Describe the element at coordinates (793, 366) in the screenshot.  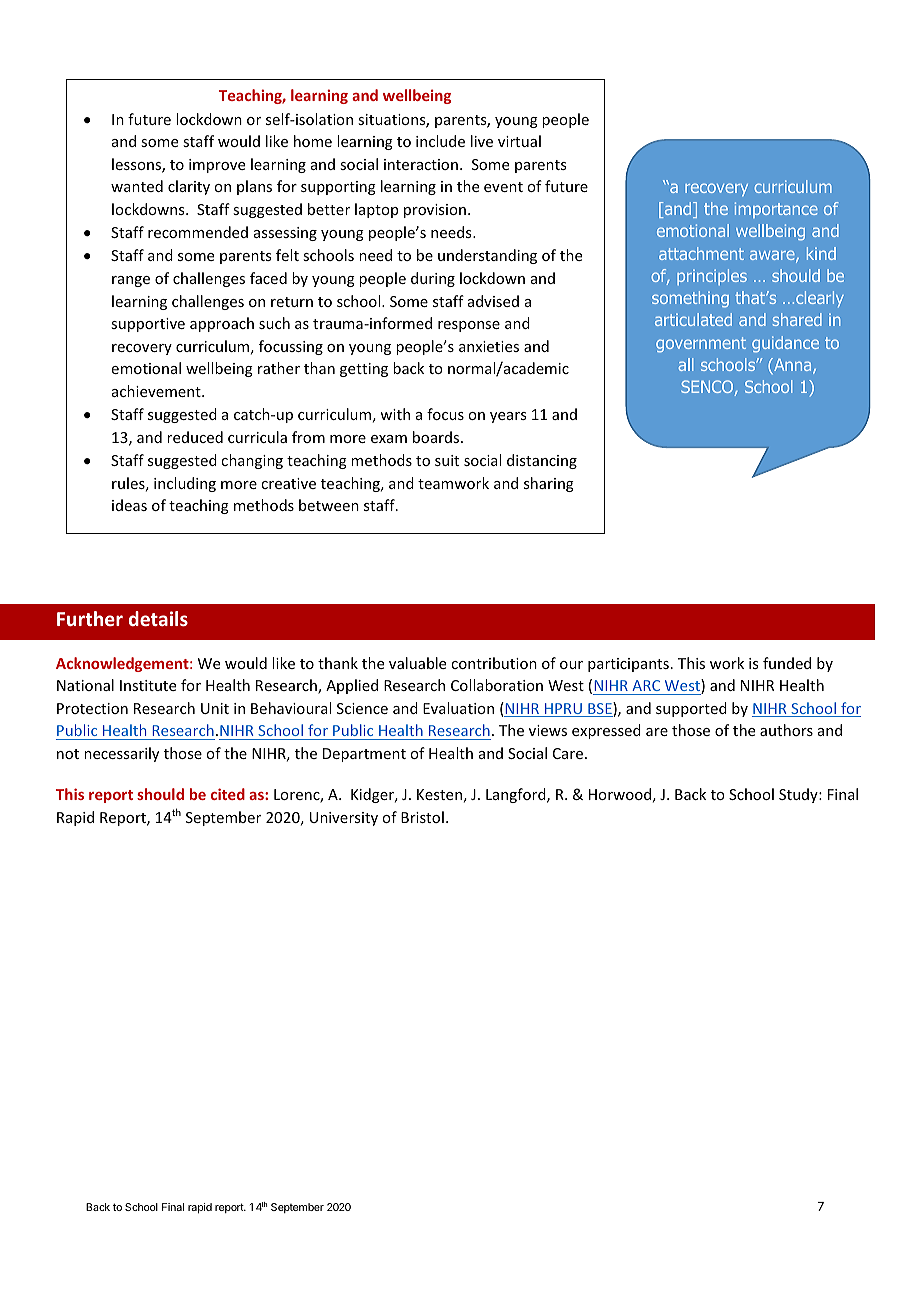
I see `Anna` at that location.
